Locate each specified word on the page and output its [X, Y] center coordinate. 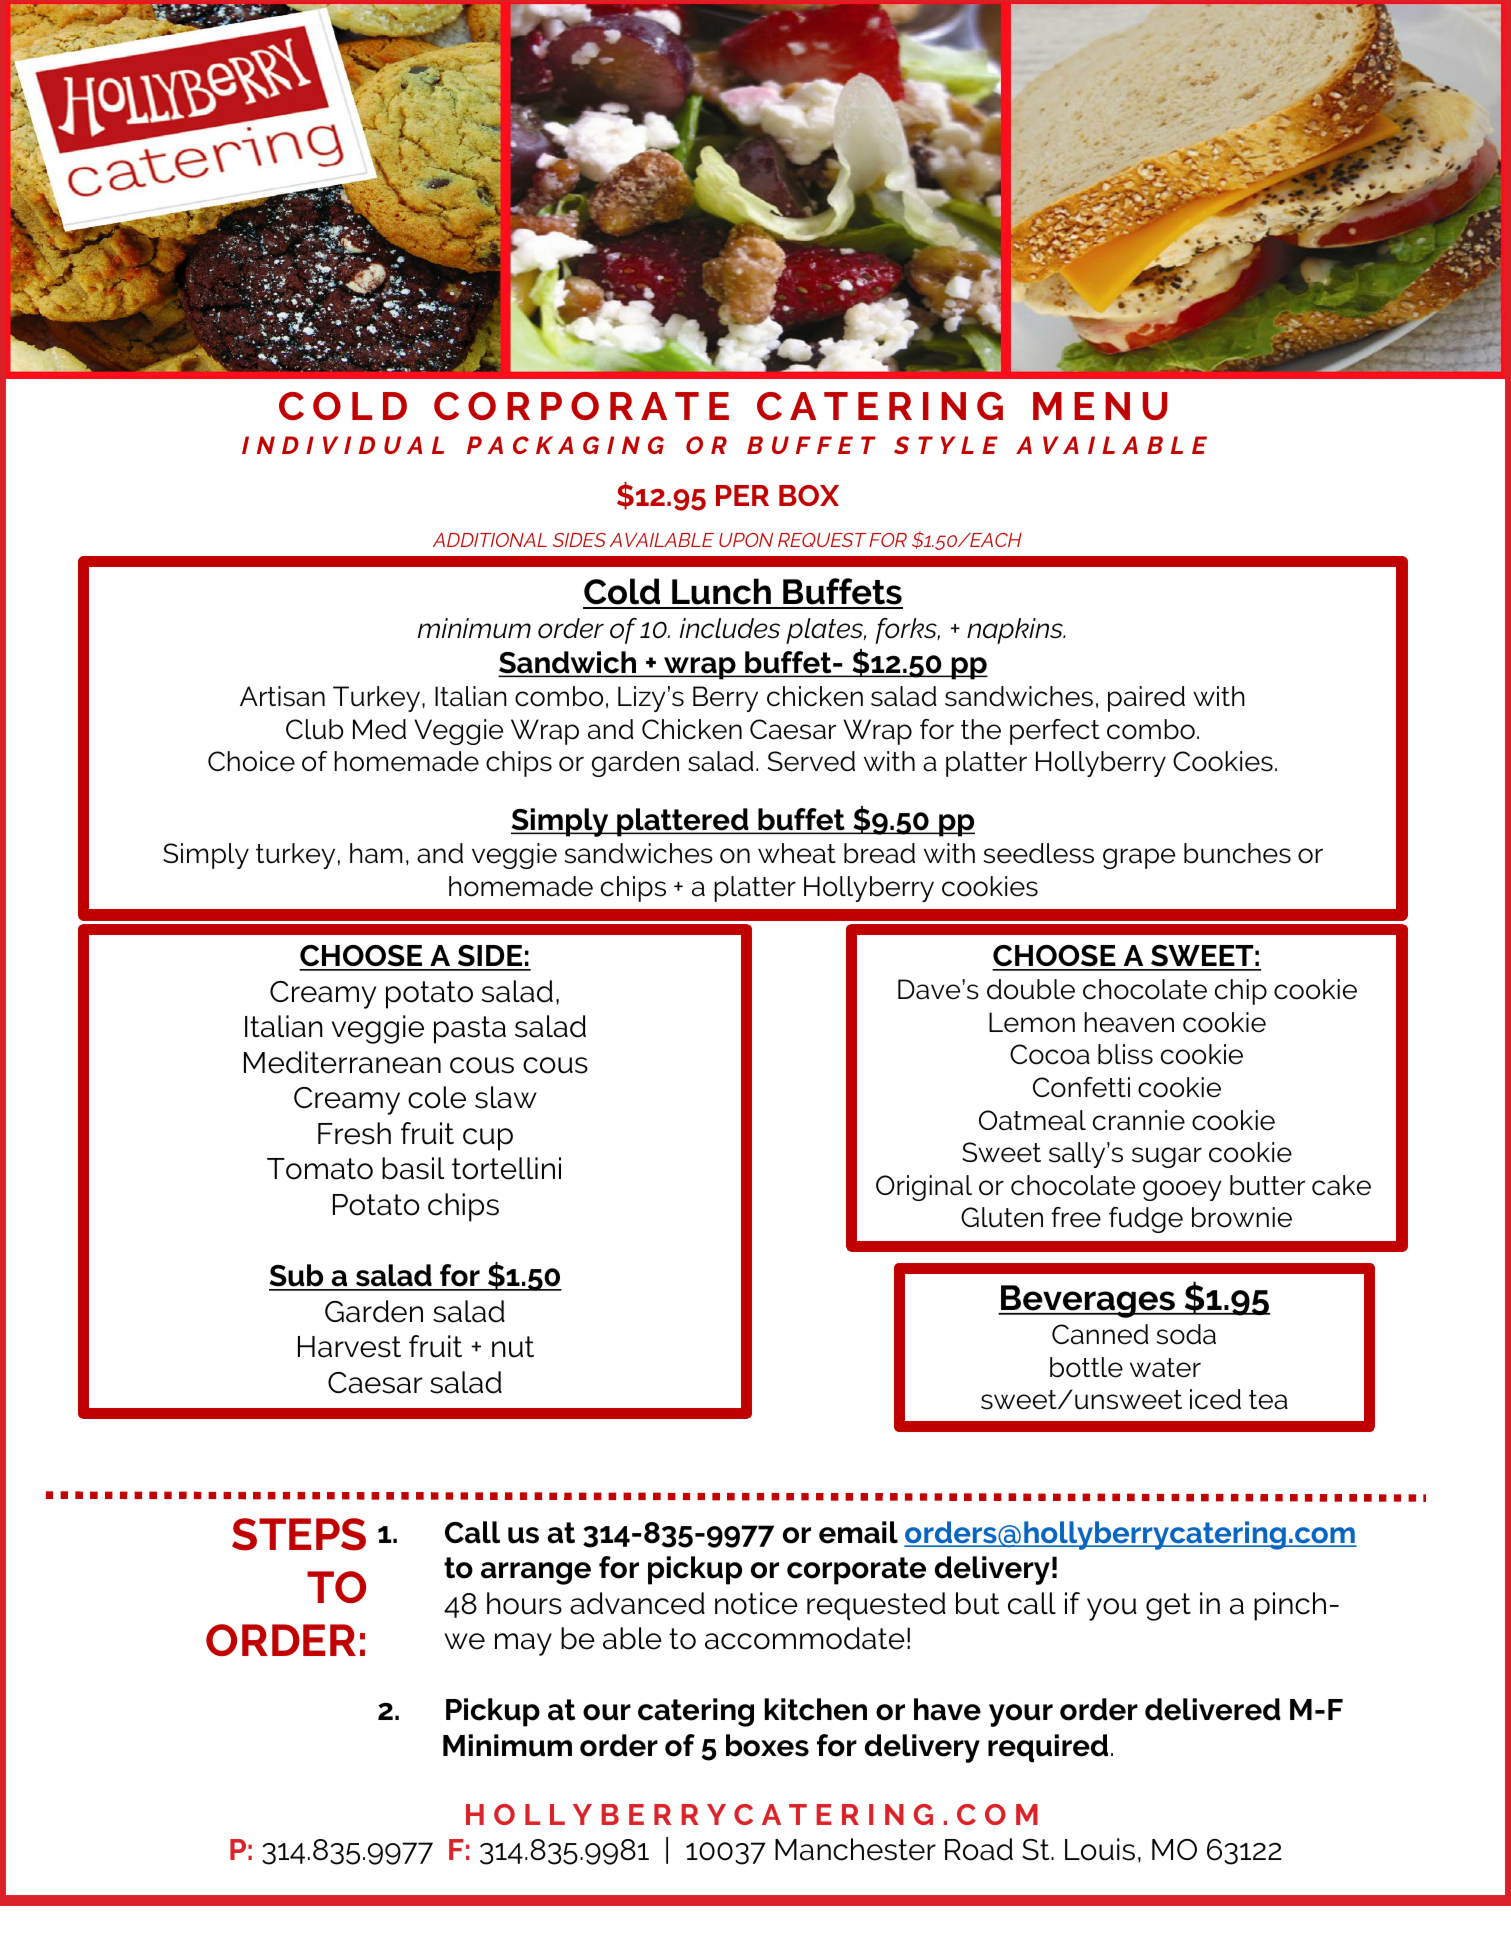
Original [924, 1188]
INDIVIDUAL [343, 445]
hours [524, 1603]
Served [811, 761]
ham [376, 853]
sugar [1167, 1157]
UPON [746, 540]
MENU [1100, 406]
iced [1215, 1399]
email [858, 1532]
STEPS [299, 1534]
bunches [1237, 853]
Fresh [354, 1133]
